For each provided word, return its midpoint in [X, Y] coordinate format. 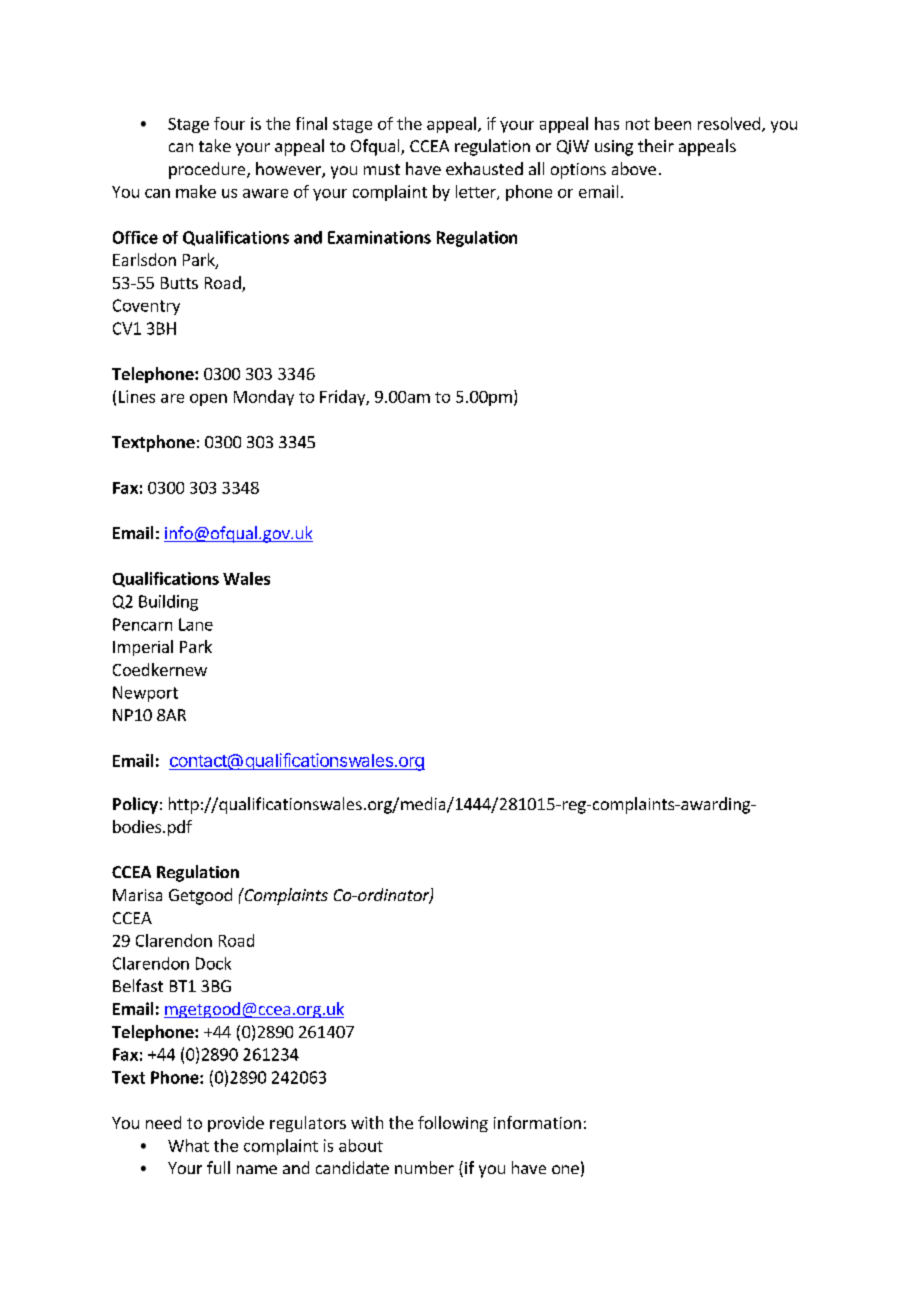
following [453, 1124]
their [656, 145]
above [634, 168]
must [382, 169]
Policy [135, 805]
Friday [343, 398]
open [208, 400]
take [215, 145]
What [188, 1145]
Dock [213, 963]
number [424, 1167]
